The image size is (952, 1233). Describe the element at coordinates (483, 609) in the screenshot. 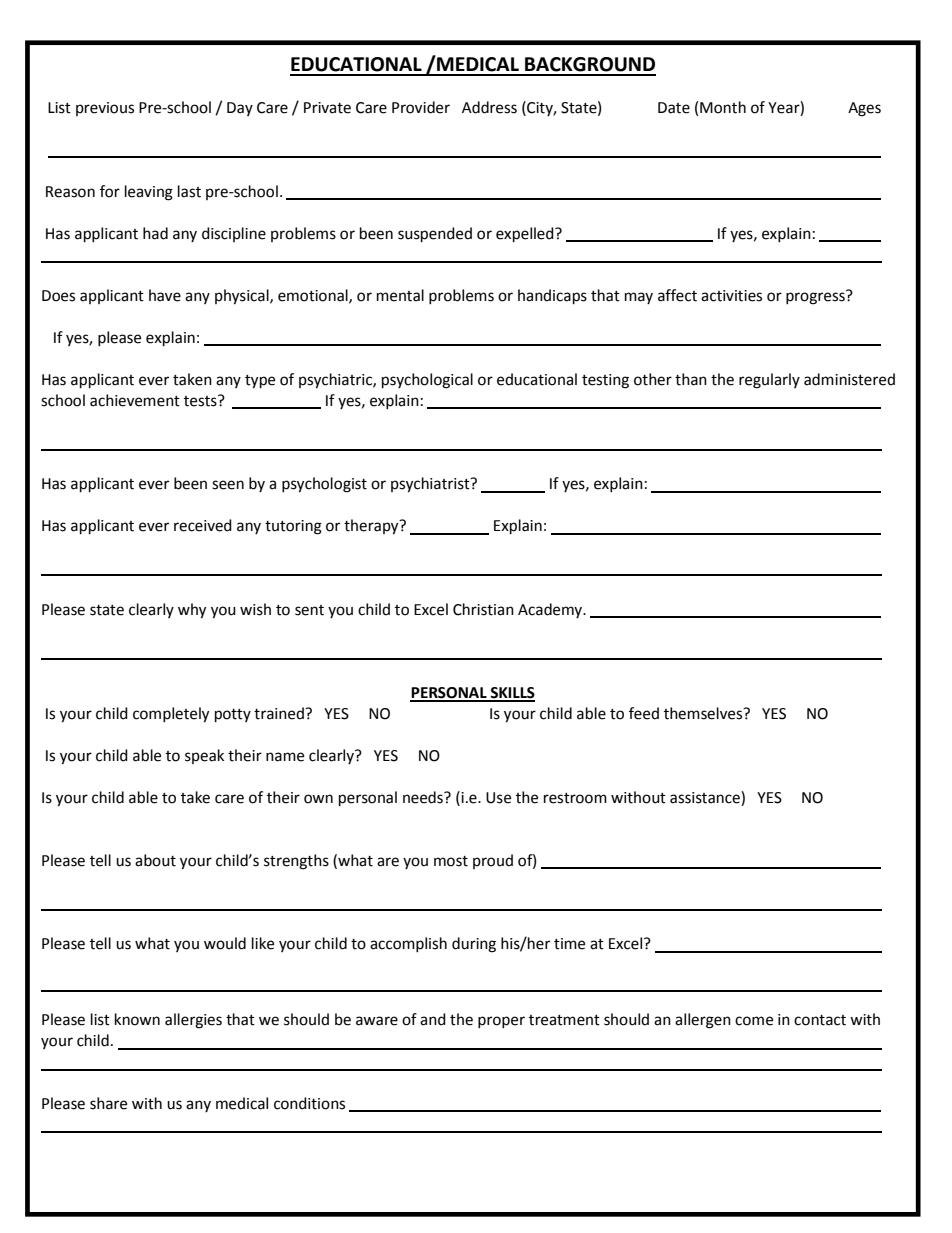

I see `Christian` at that location.
